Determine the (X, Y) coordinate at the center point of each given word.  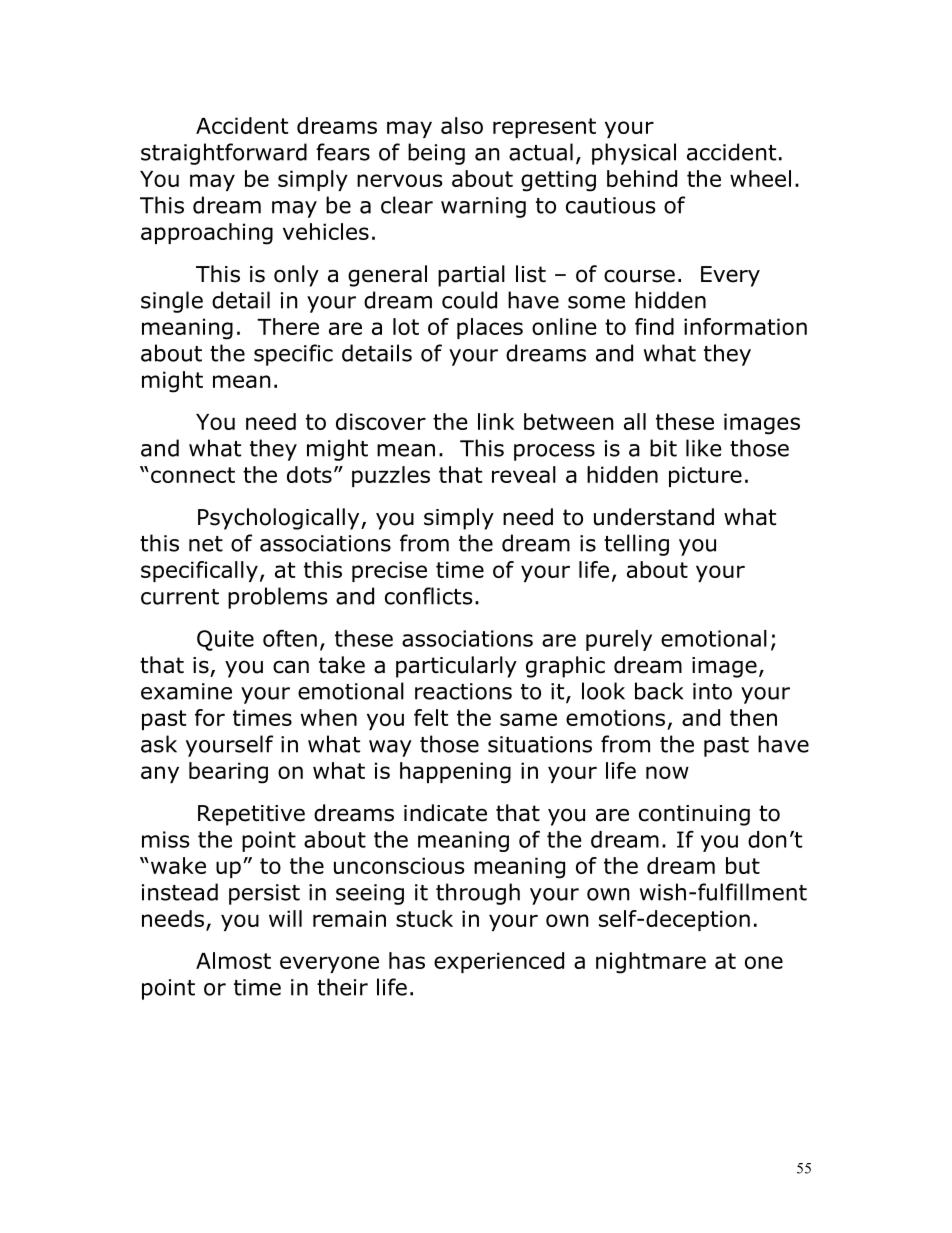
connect (193, 475)
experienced (499, 962)
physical (634, 154)
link (496, 421)
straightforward (224, 154)
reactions (463, 691)
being (436, 154)
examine (186, 691)
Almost (233, 960)
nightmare (651, 963)
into (712, 691)
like (704, 448)
